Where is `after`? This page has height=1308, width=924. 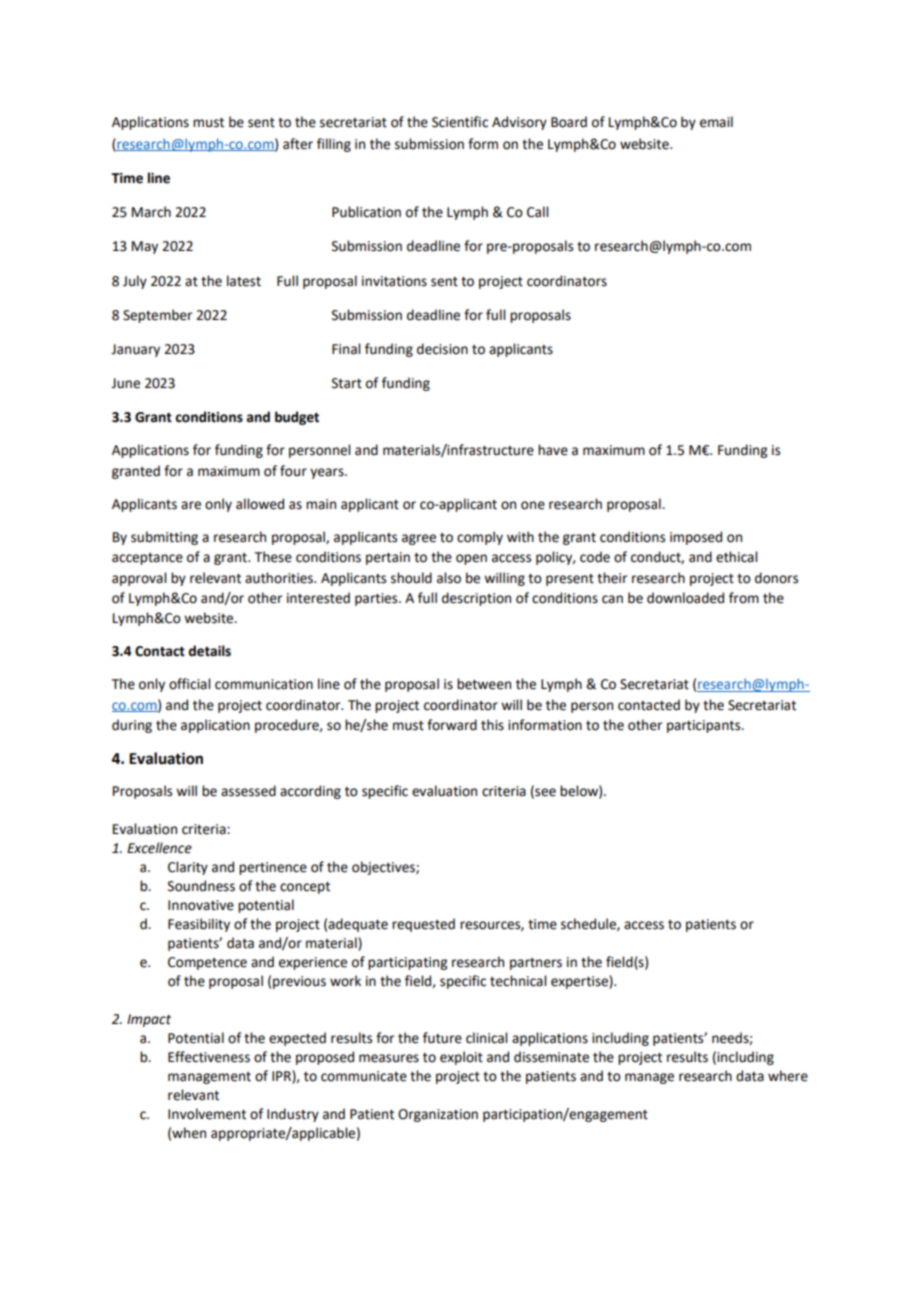 after is located at coordinates (298, 144).
